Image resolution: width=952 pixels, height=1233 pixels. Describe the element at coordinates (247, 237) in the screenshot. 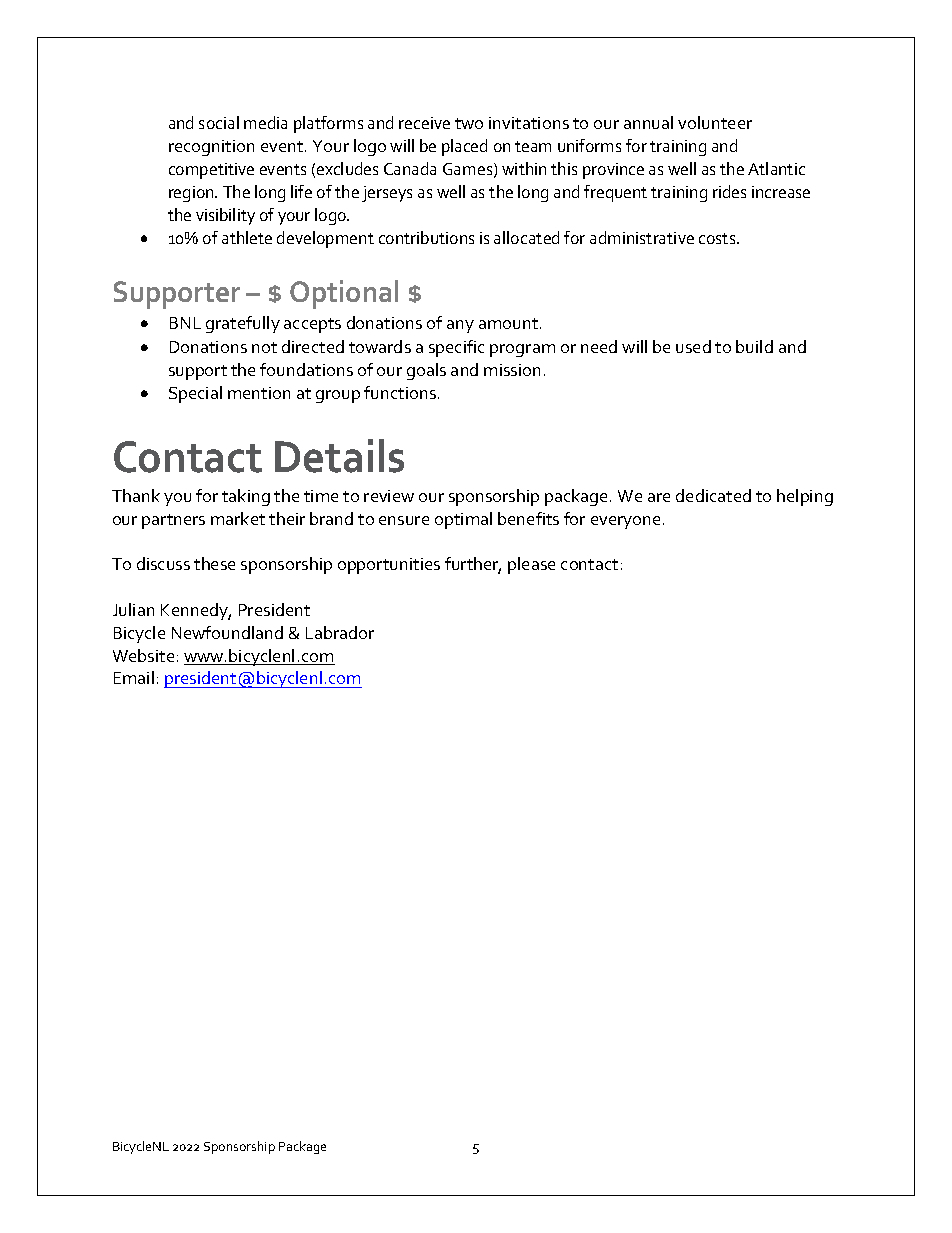

I see `athlete` at that location.
